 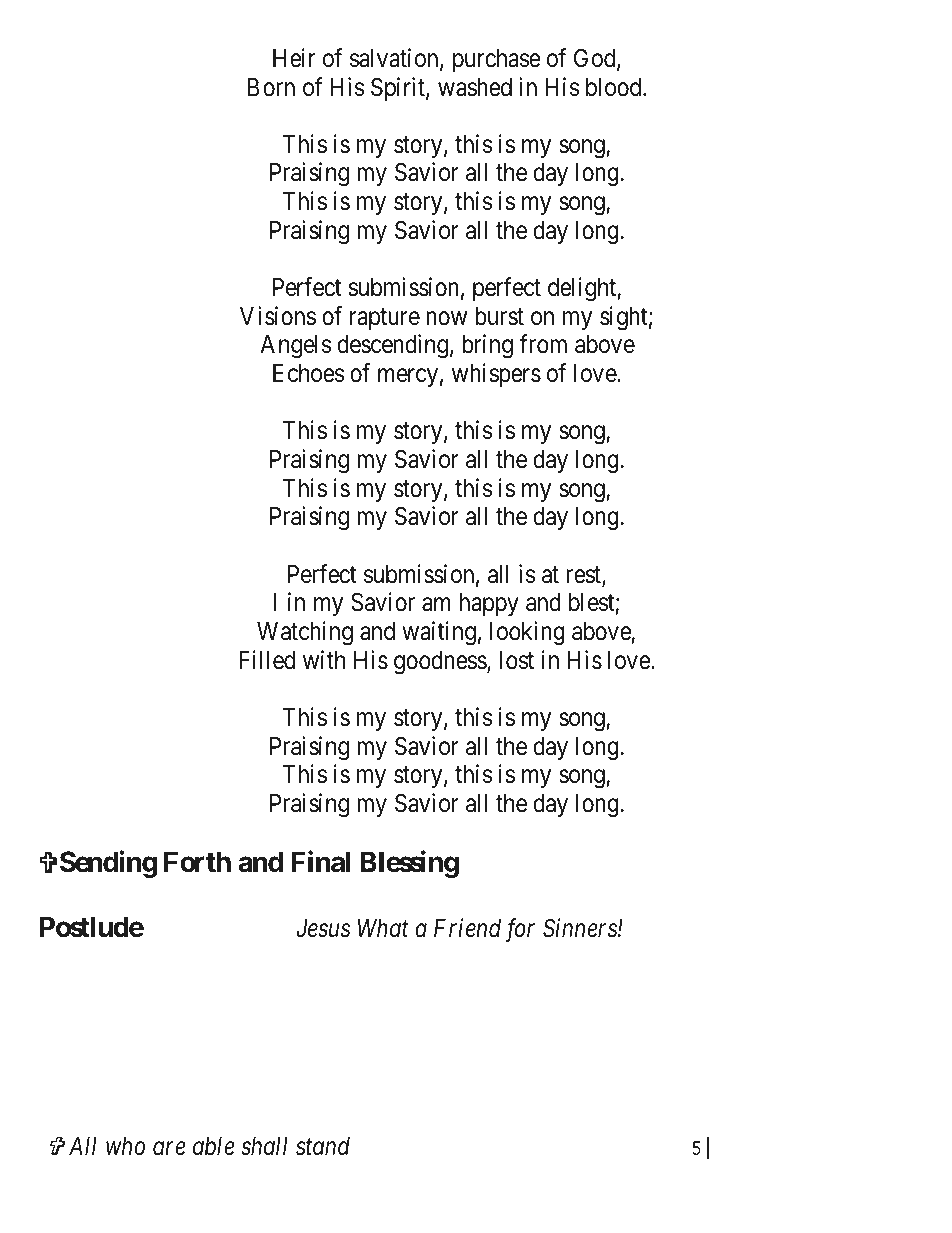 What do you see at coordinates (385, 319) in the image?
I see `rapture` at bounding box center [385, 319].
